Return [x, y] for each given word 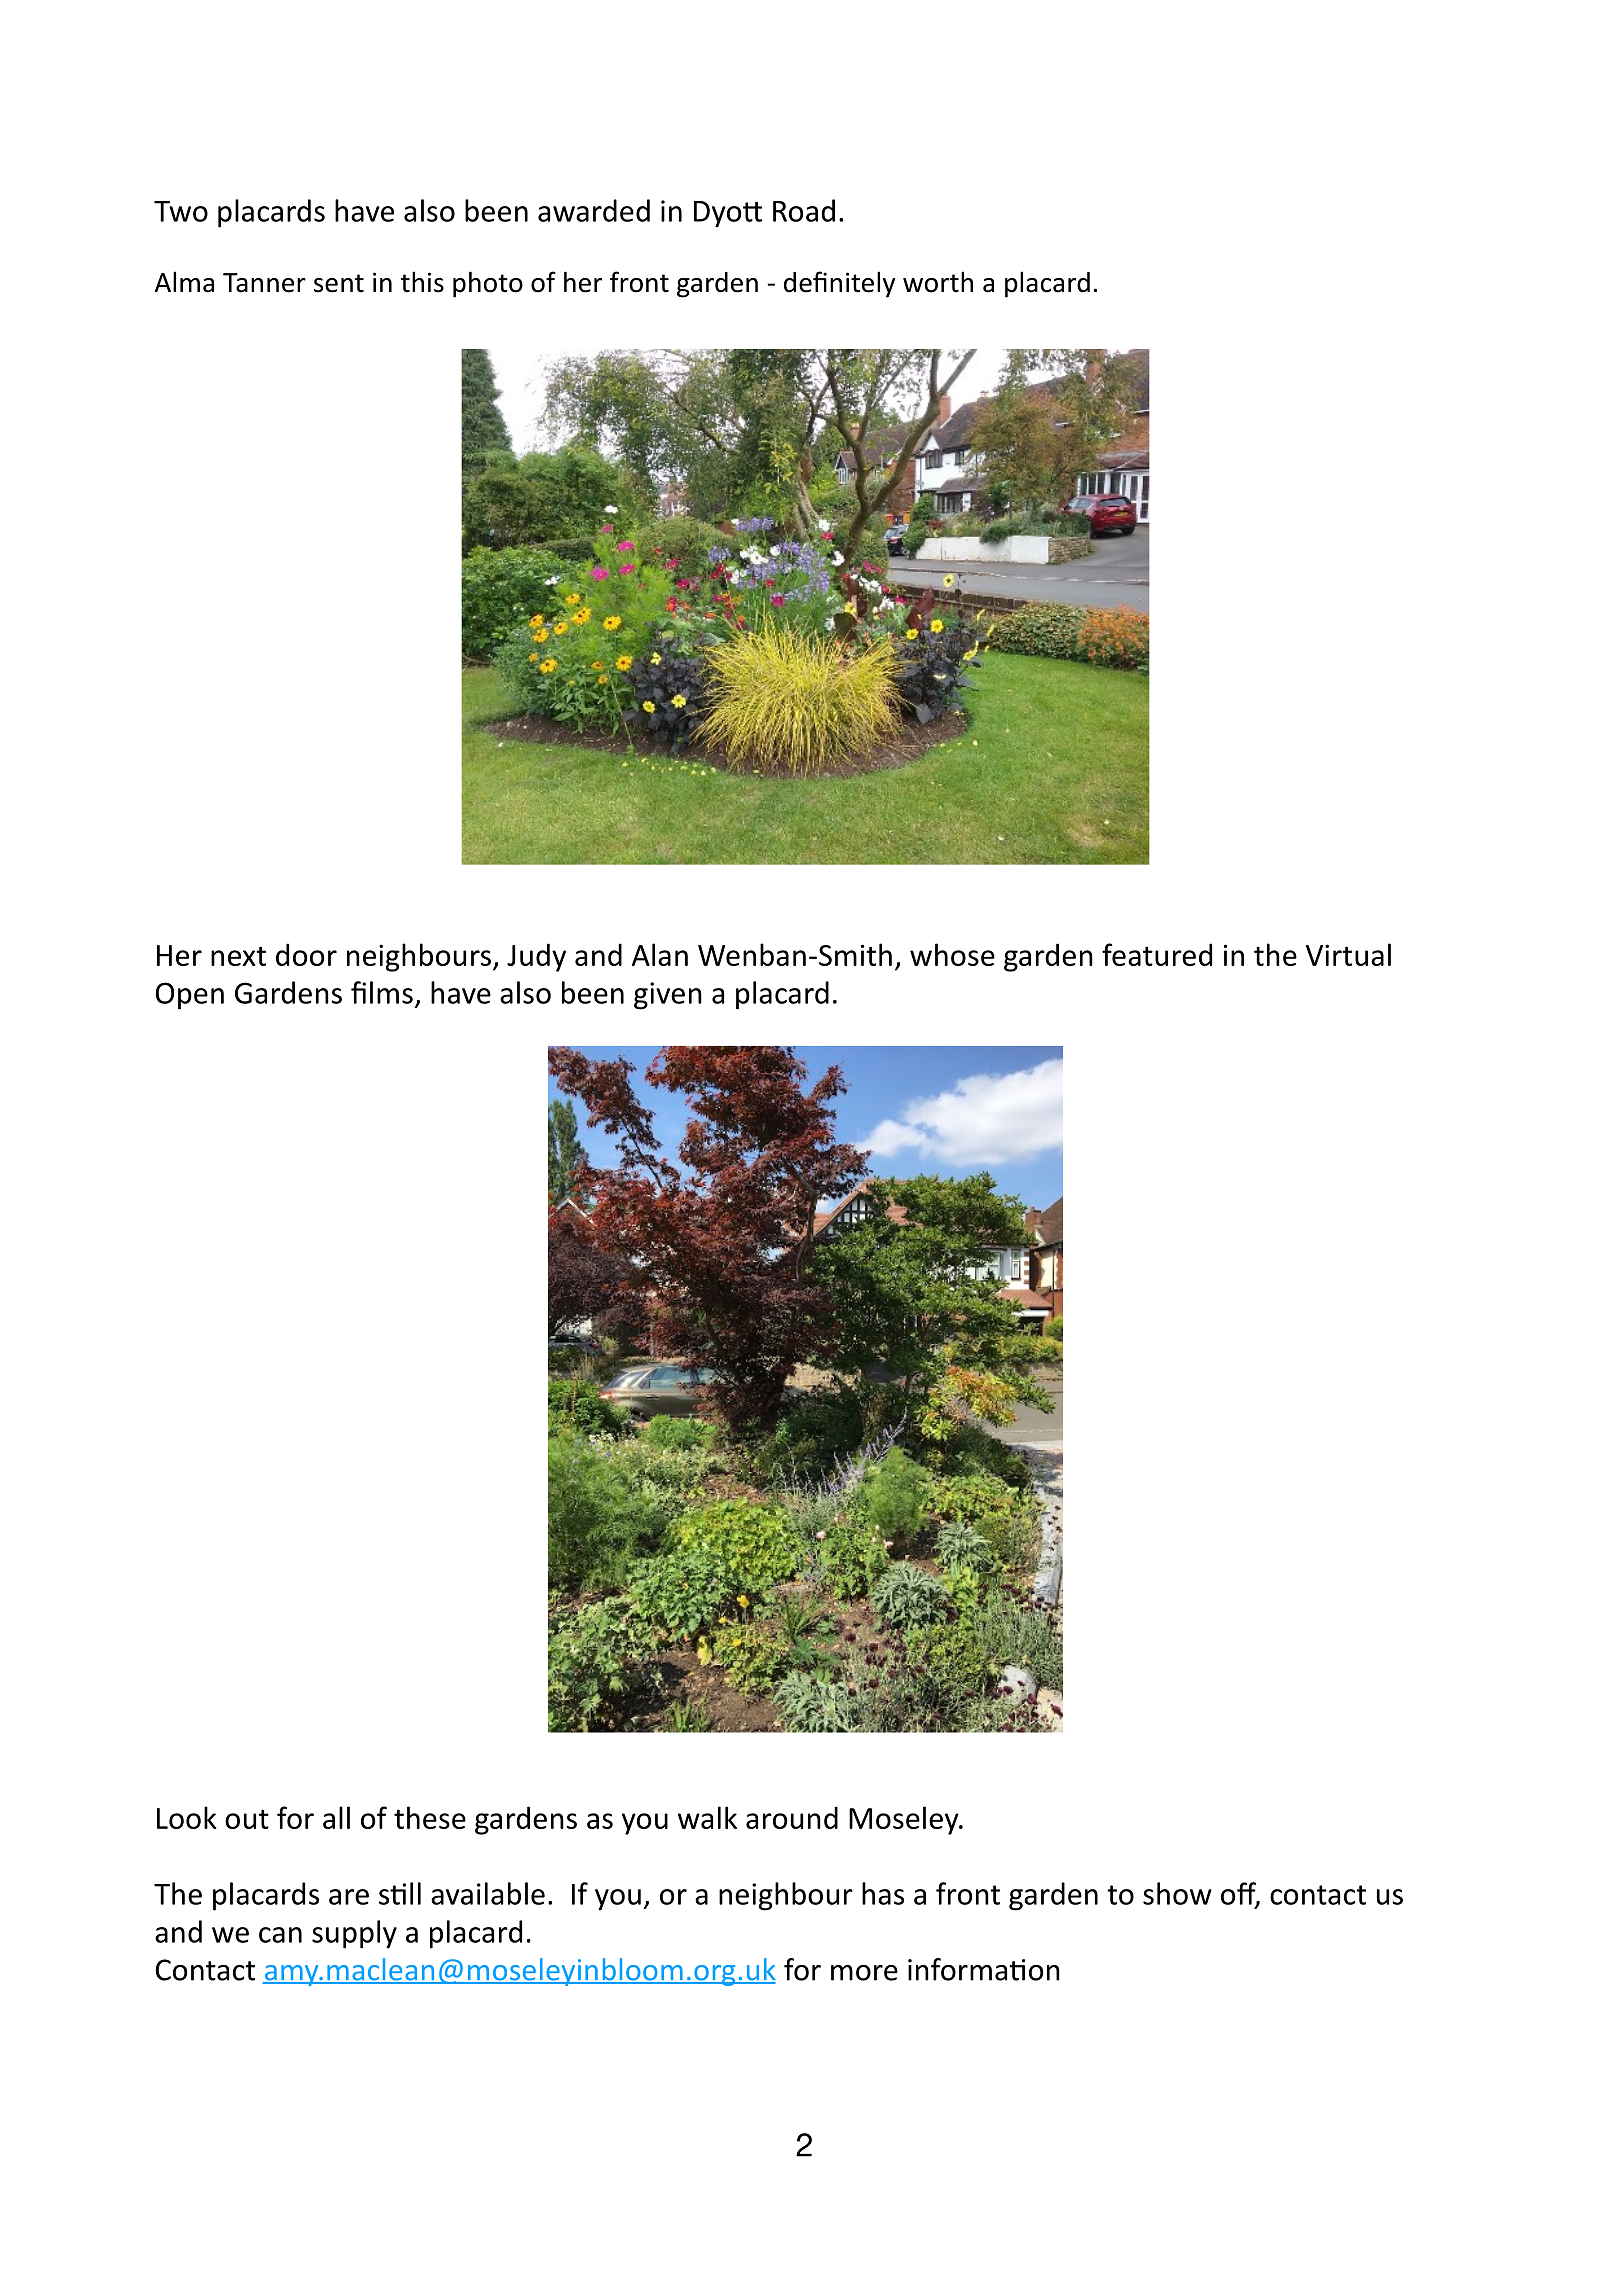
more [864, 1973]
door [306, 954]
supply [354, 1934]
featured [1157, 954]
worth [938, 282]
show [1177, 1893]
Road [804, 210]
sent [339, 283]
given [668, 996]
